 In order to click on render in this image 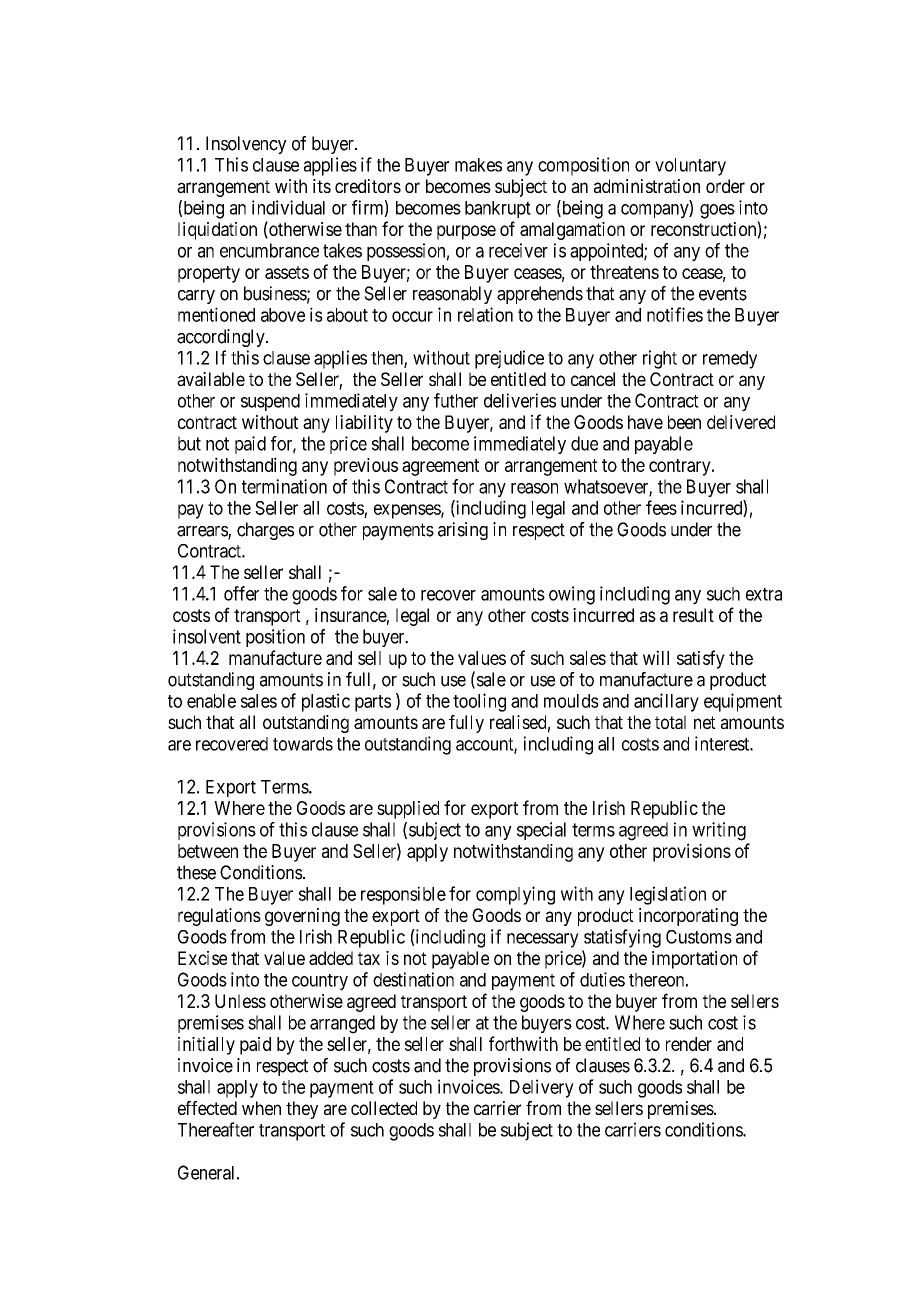, I will do `click(689, 1044)`.
